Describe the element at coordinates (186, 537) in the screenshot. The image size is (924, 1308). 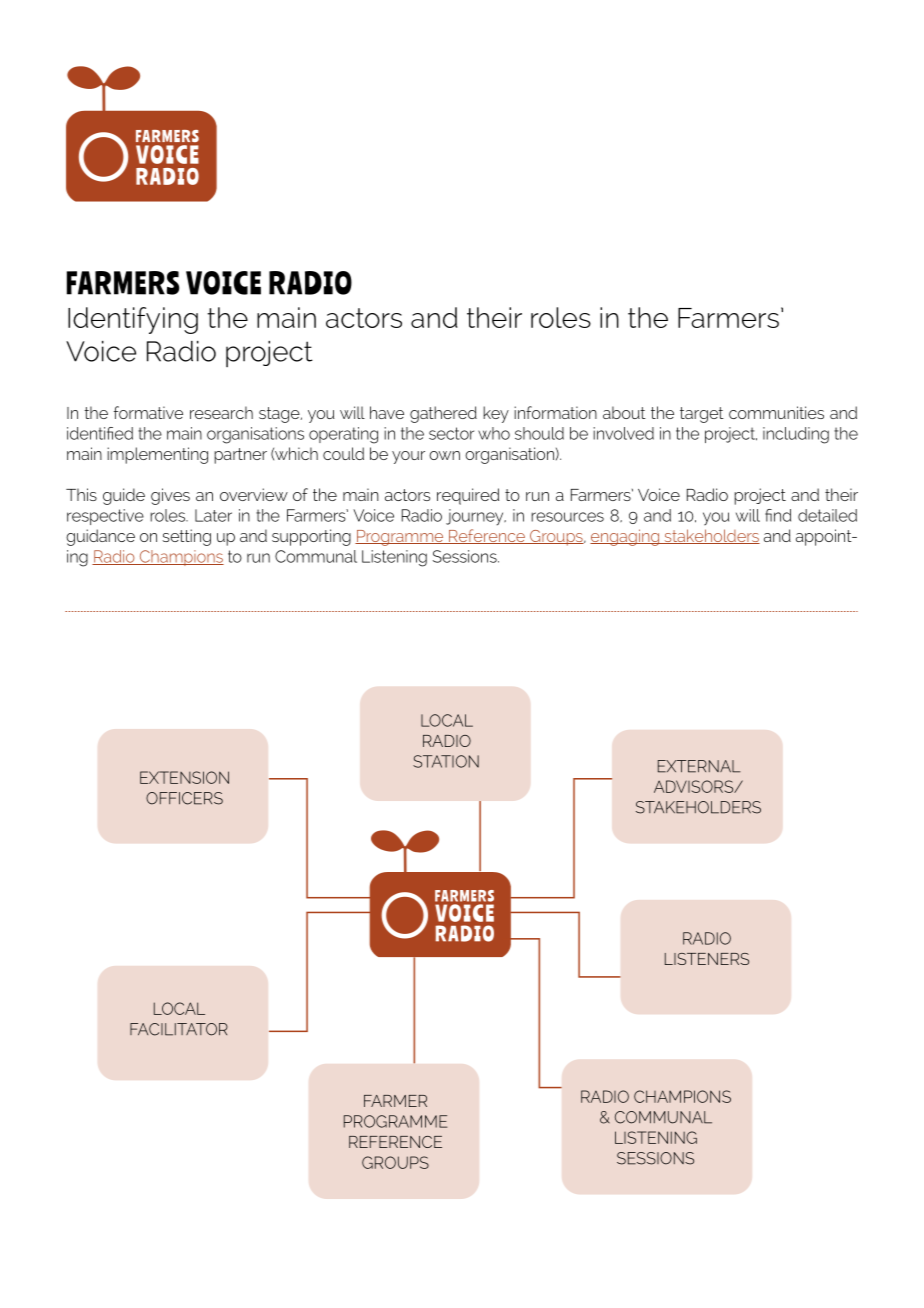
I see `setting` at that location.
